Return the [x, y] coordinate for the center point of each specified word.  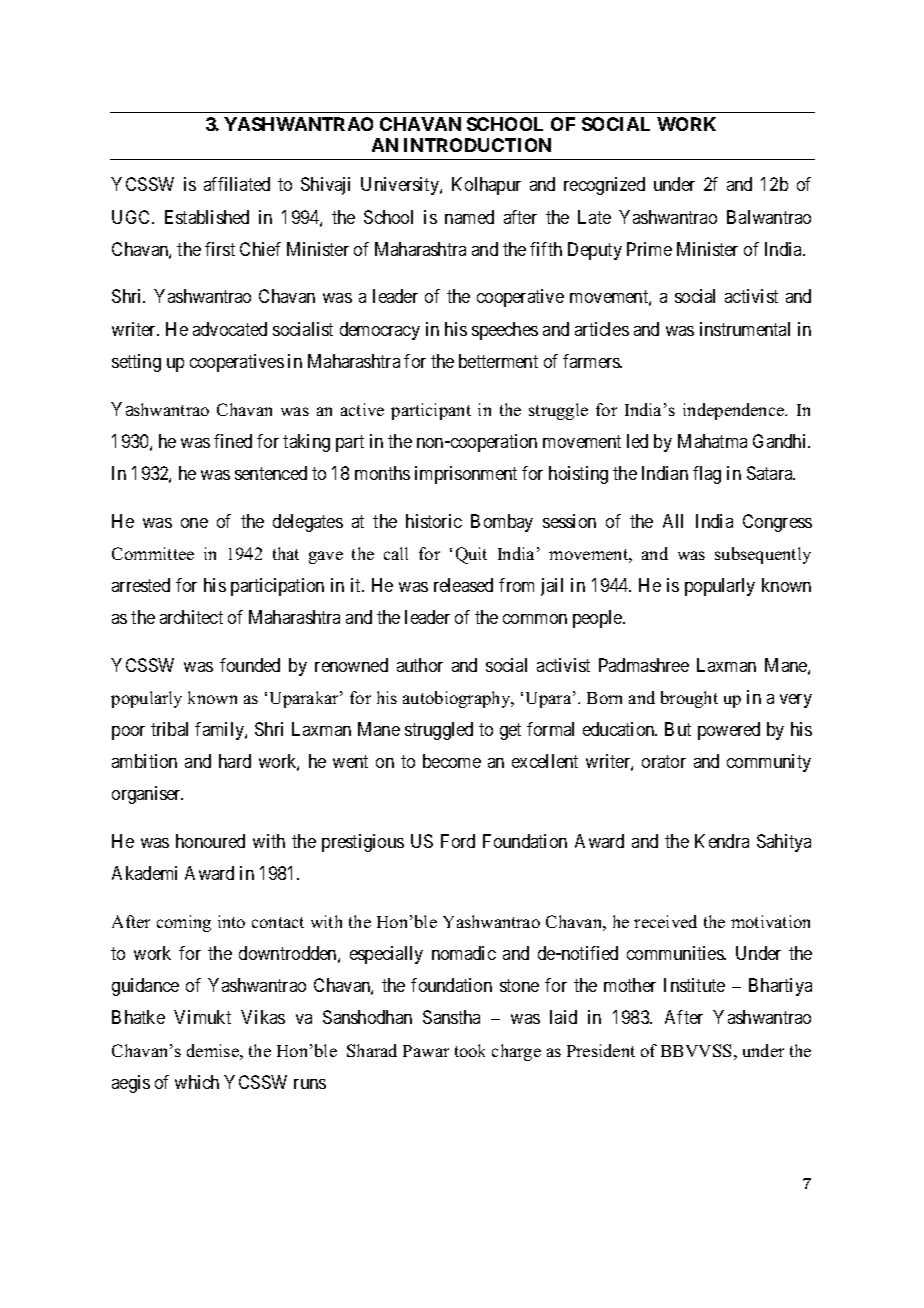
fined [233, 441]
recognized [604, 186]
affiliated [237, 184]
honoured [210, 841]
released [463, 585]
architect [191, 617]
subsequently [763, 555]
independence [735, 411]
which [197, 1082]
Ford [458, 841]
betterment [498, 361]
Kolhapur [486, 186]
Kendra [722, 841]
